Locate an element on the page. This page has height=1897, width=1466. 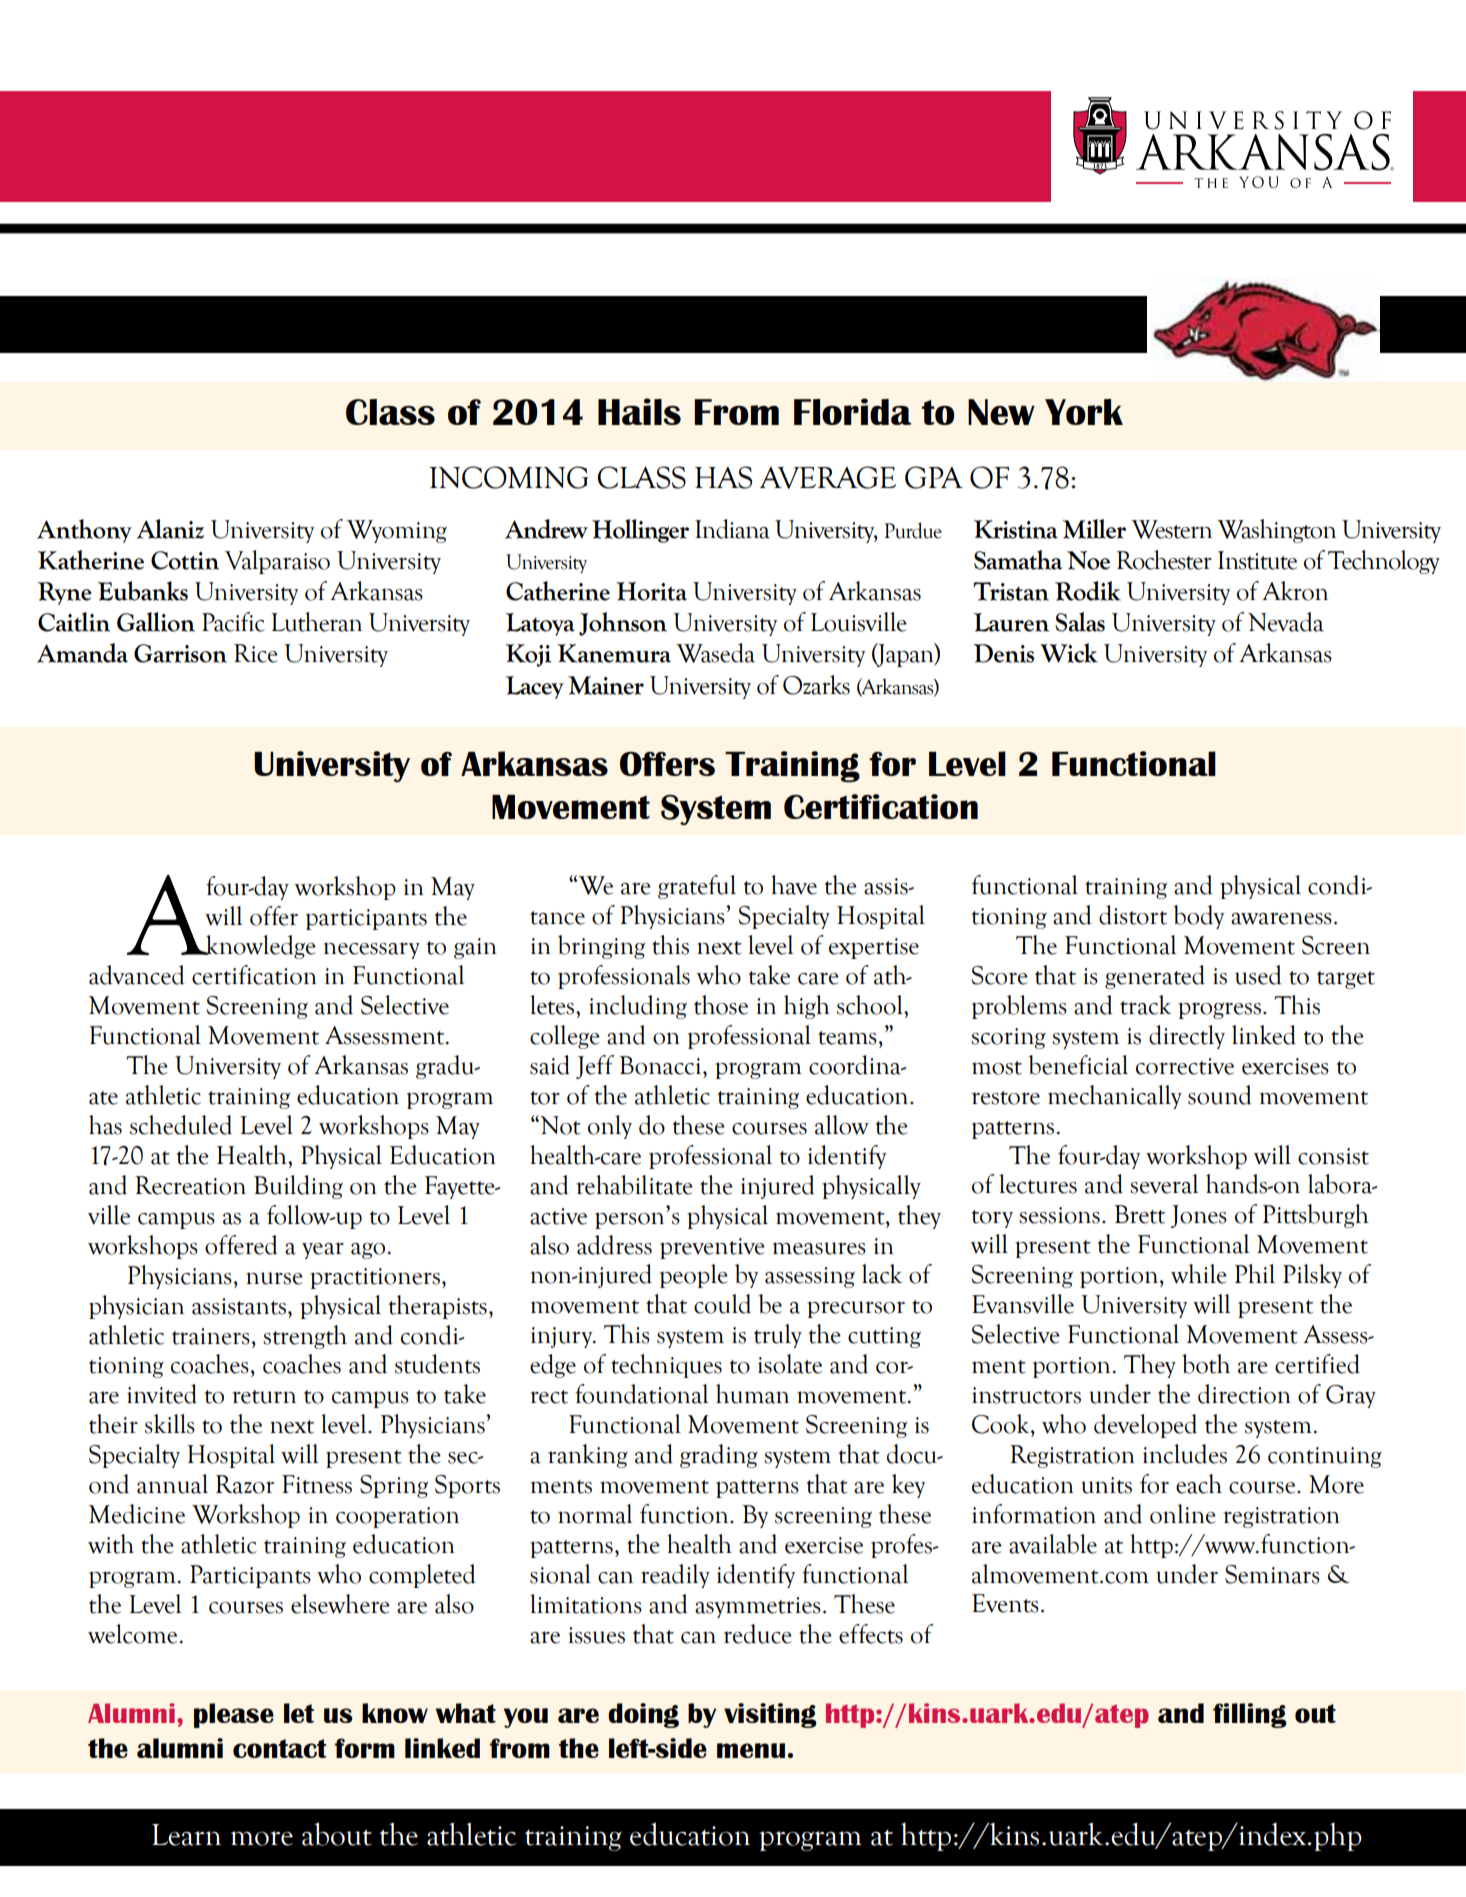
Anthony is located at coordinates (84, 531).
